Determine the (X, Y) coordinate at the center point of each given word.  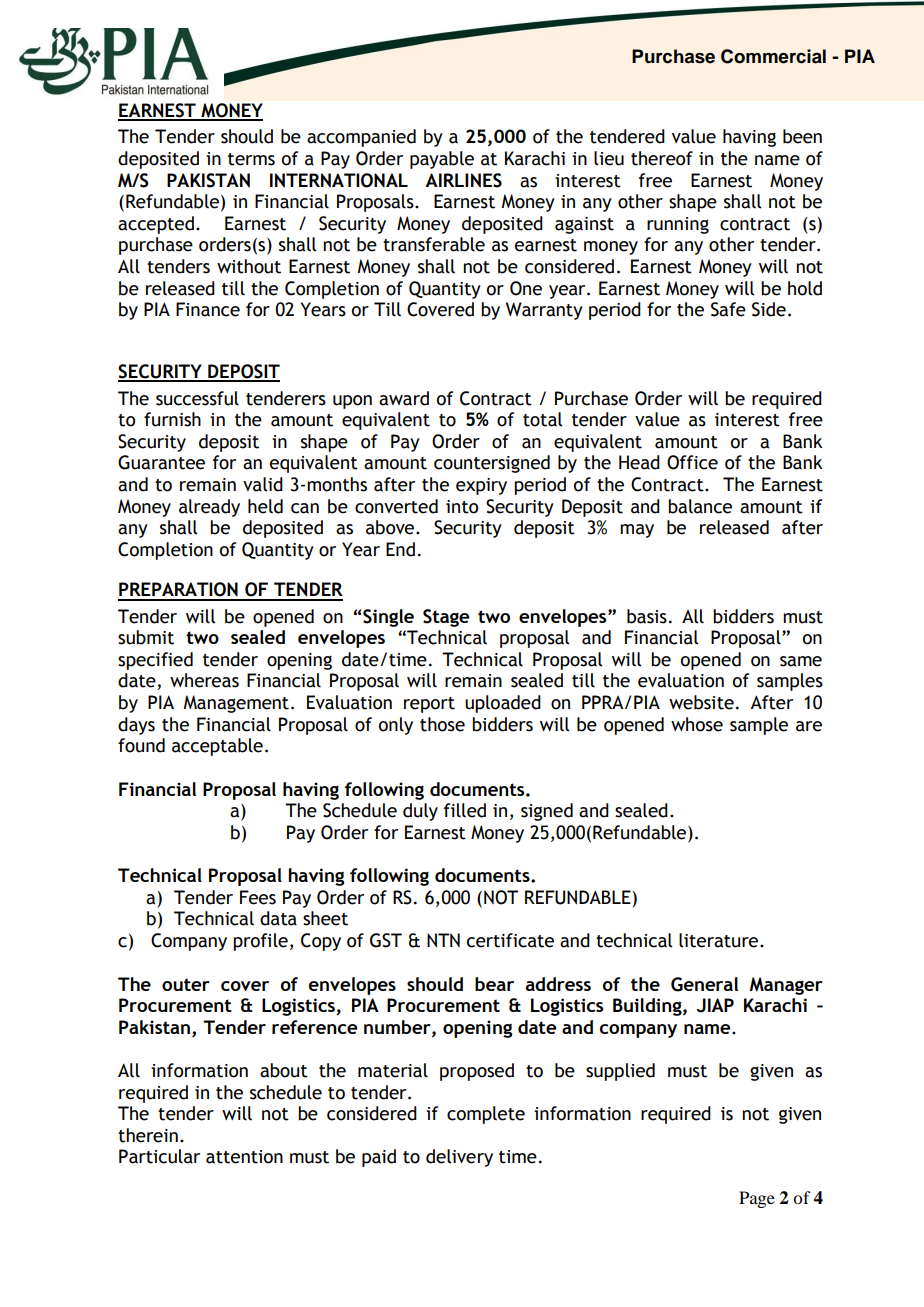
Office (692, 462)
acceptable (217, 747)
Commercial (773, 56)
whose (697, 724)
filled (465, 810)
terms (251, 159)
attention (244, 1157)
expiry (481, 486)
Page (757, 1199)
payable (442, 160)
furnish (172, 419)
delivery (459, 1158)
